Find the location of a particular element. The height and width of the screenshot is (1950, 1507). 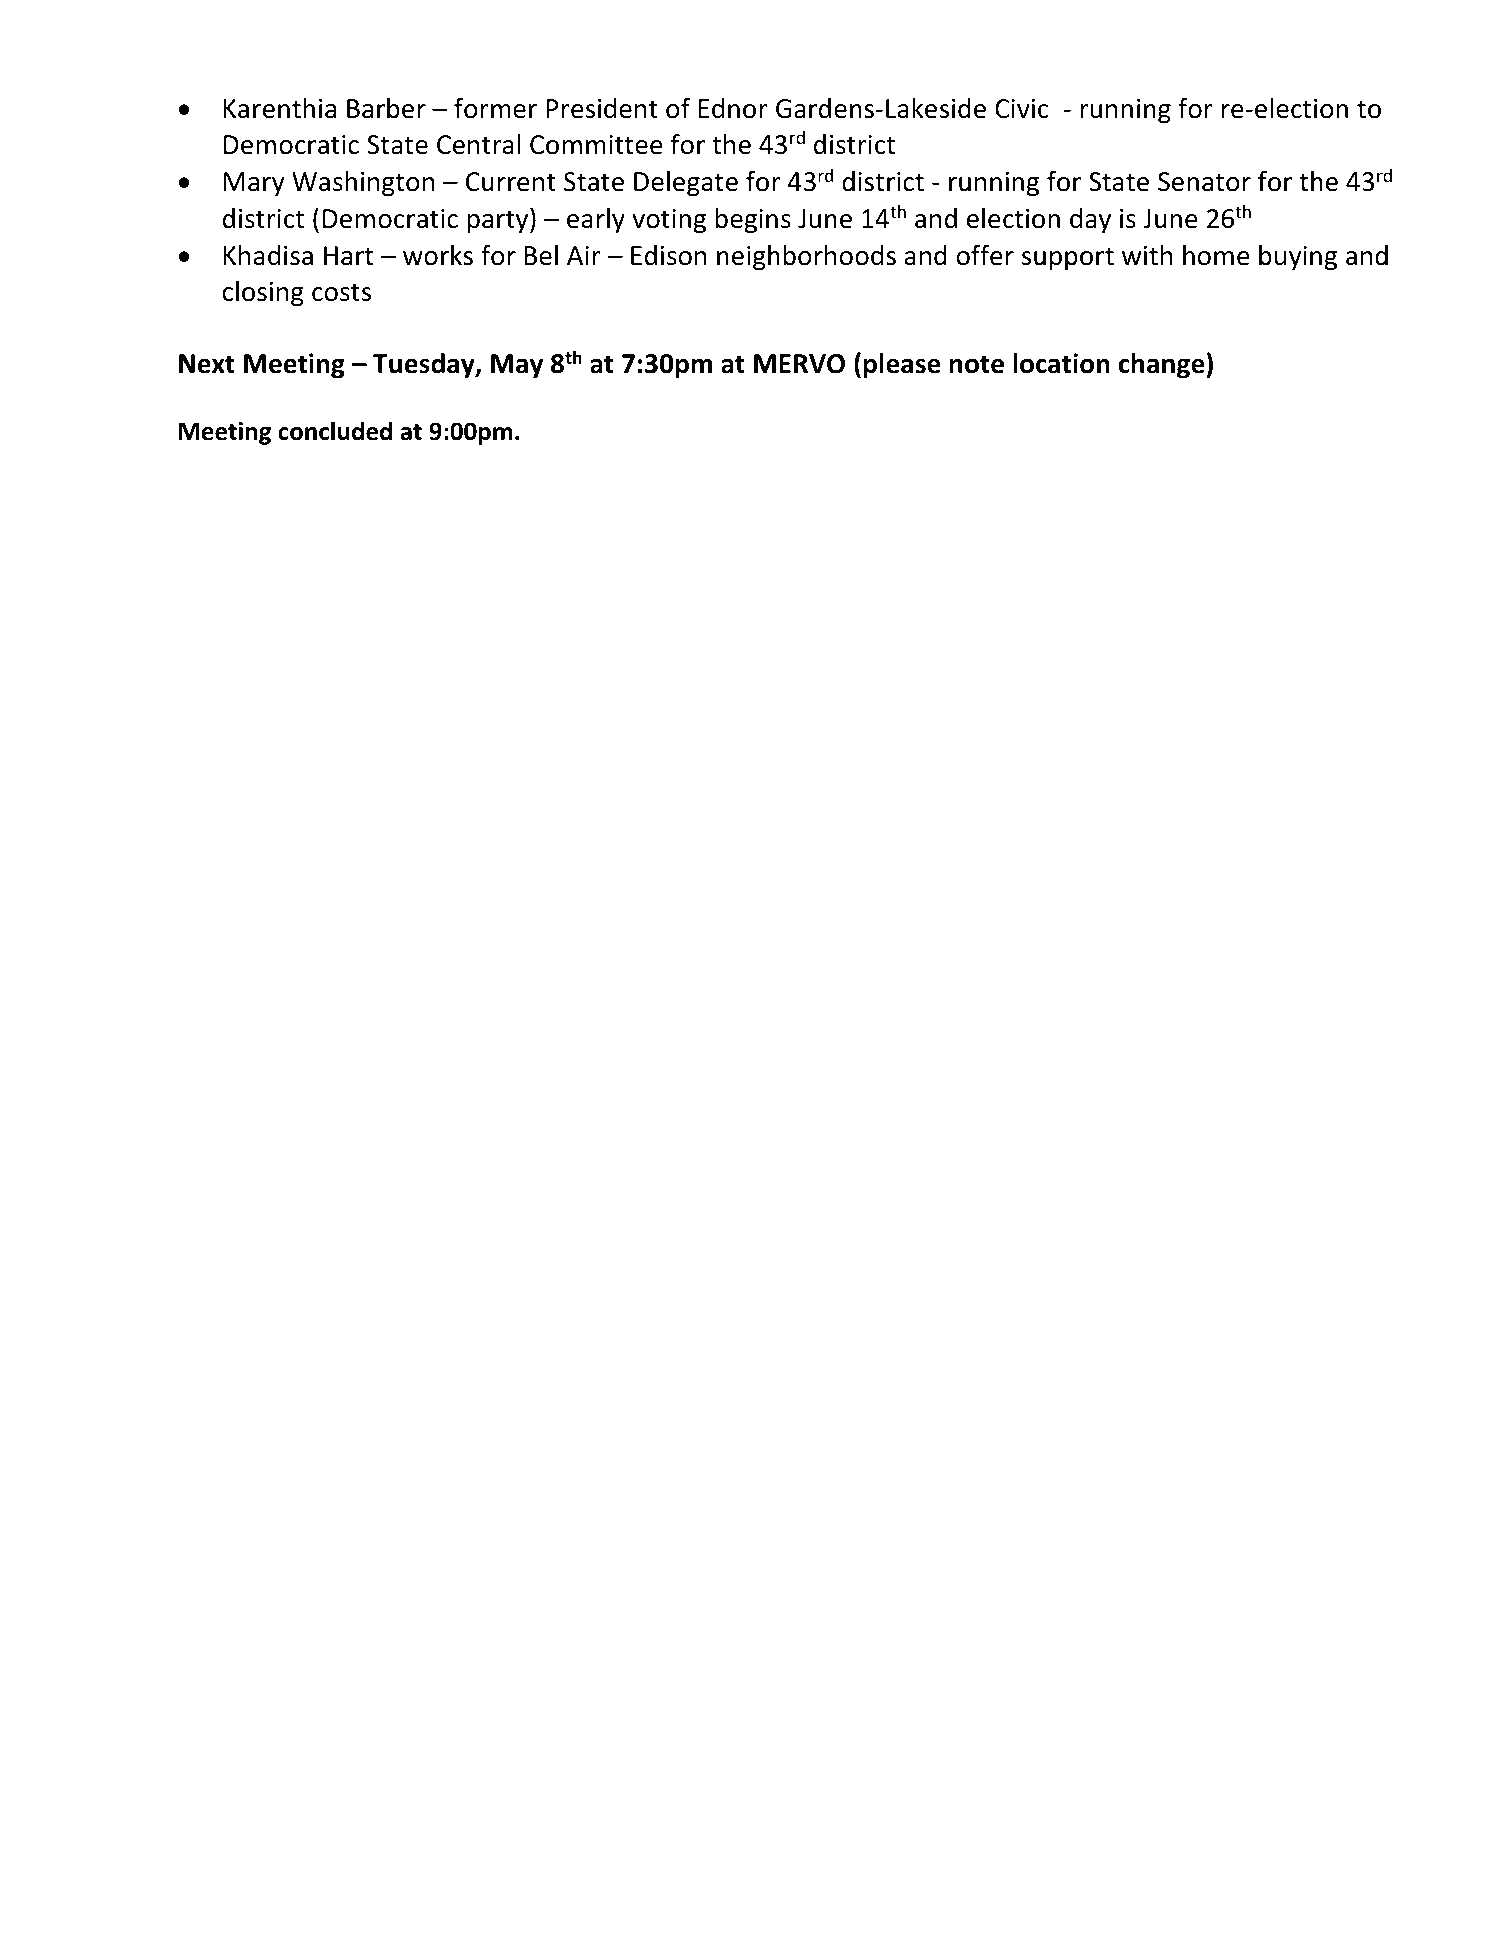

Next is located at coordinates (207, 364).
